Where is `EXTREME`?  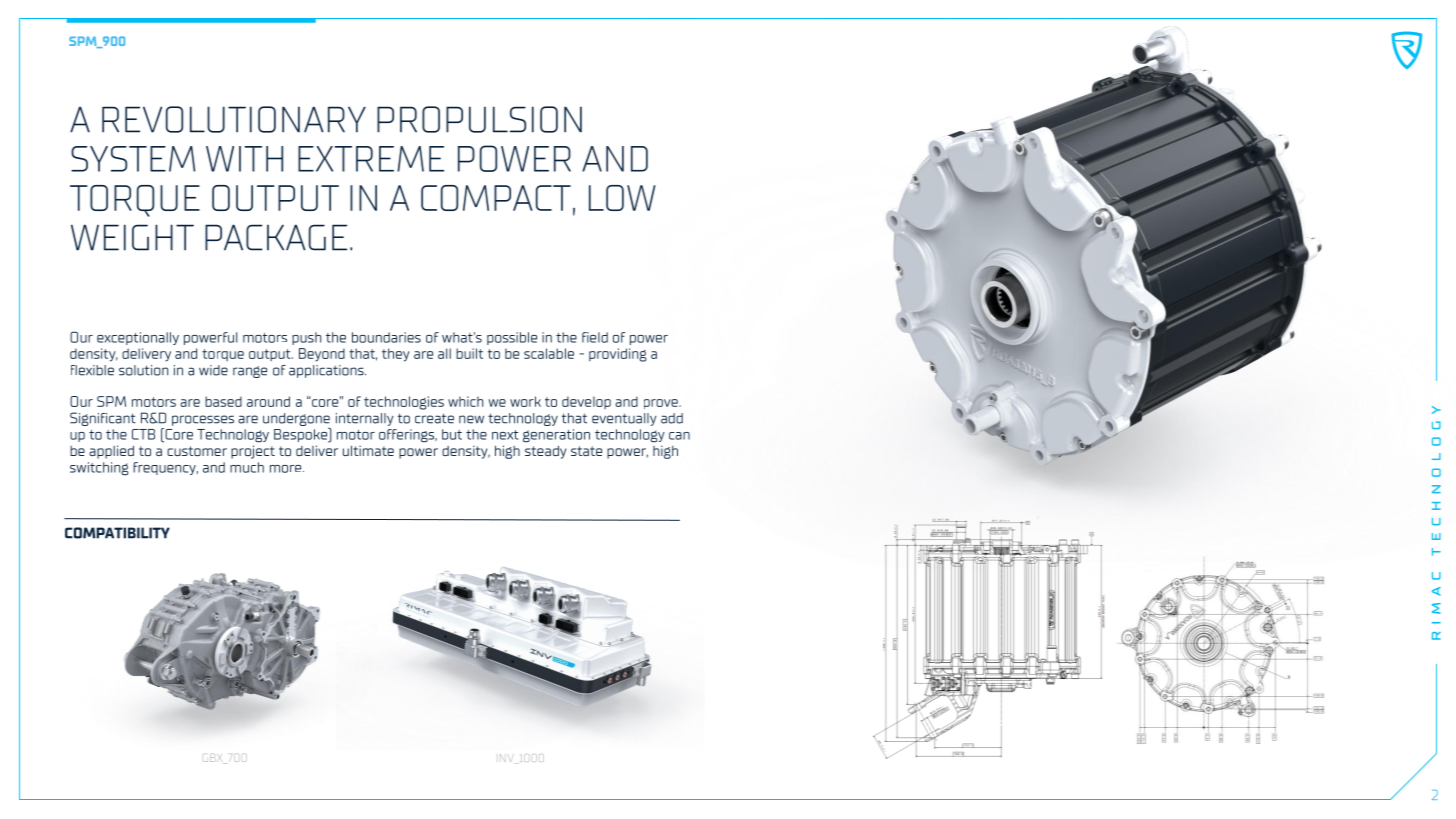
EXTREME is located at coordinates (371, 159).
